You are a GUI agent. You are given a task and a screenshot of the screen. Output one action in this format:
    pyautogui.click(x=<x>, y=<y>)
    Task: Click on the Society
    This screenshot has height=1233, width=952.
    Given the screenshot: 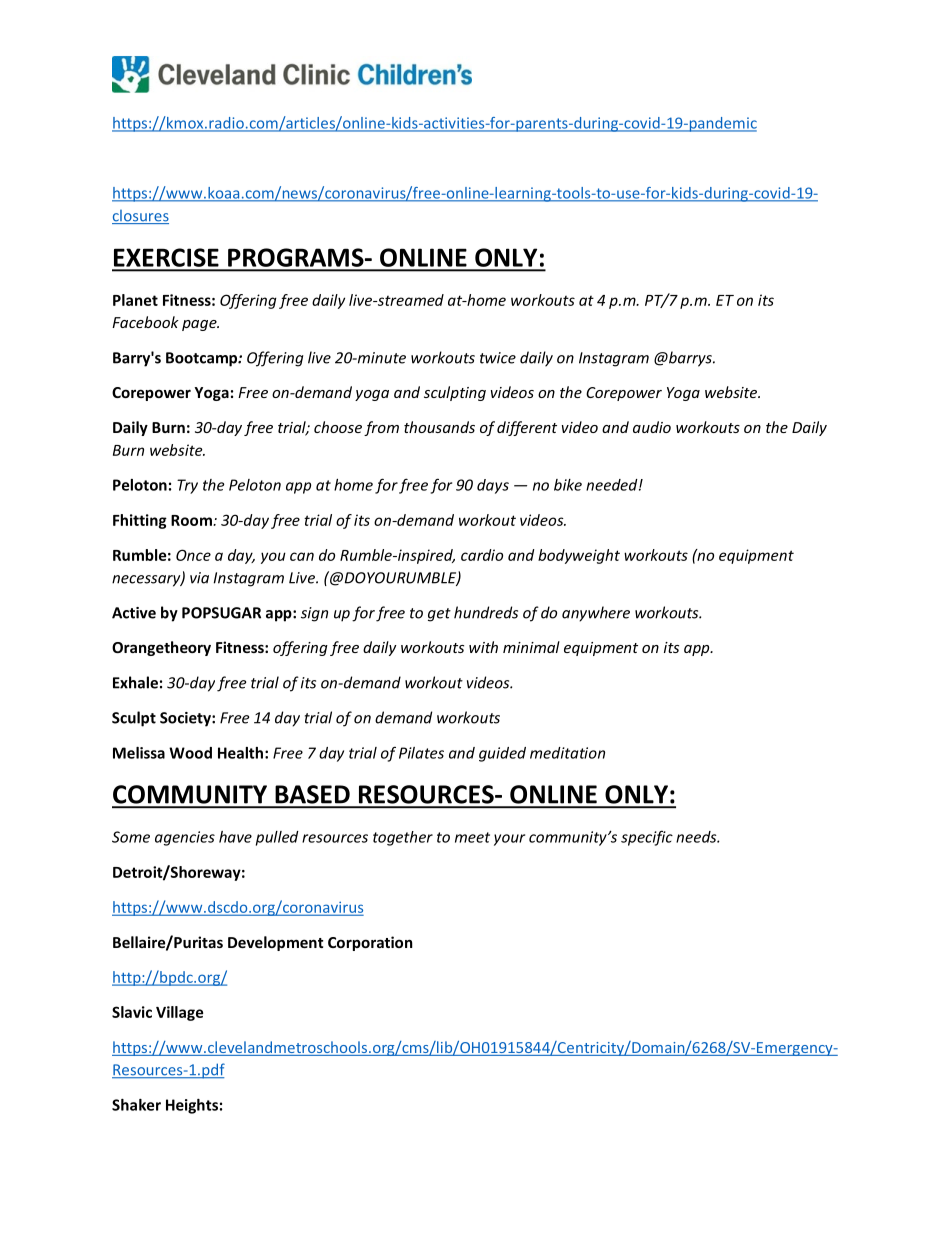 What is the action you would take?
    pyautogui.click(x=186, y=719)
